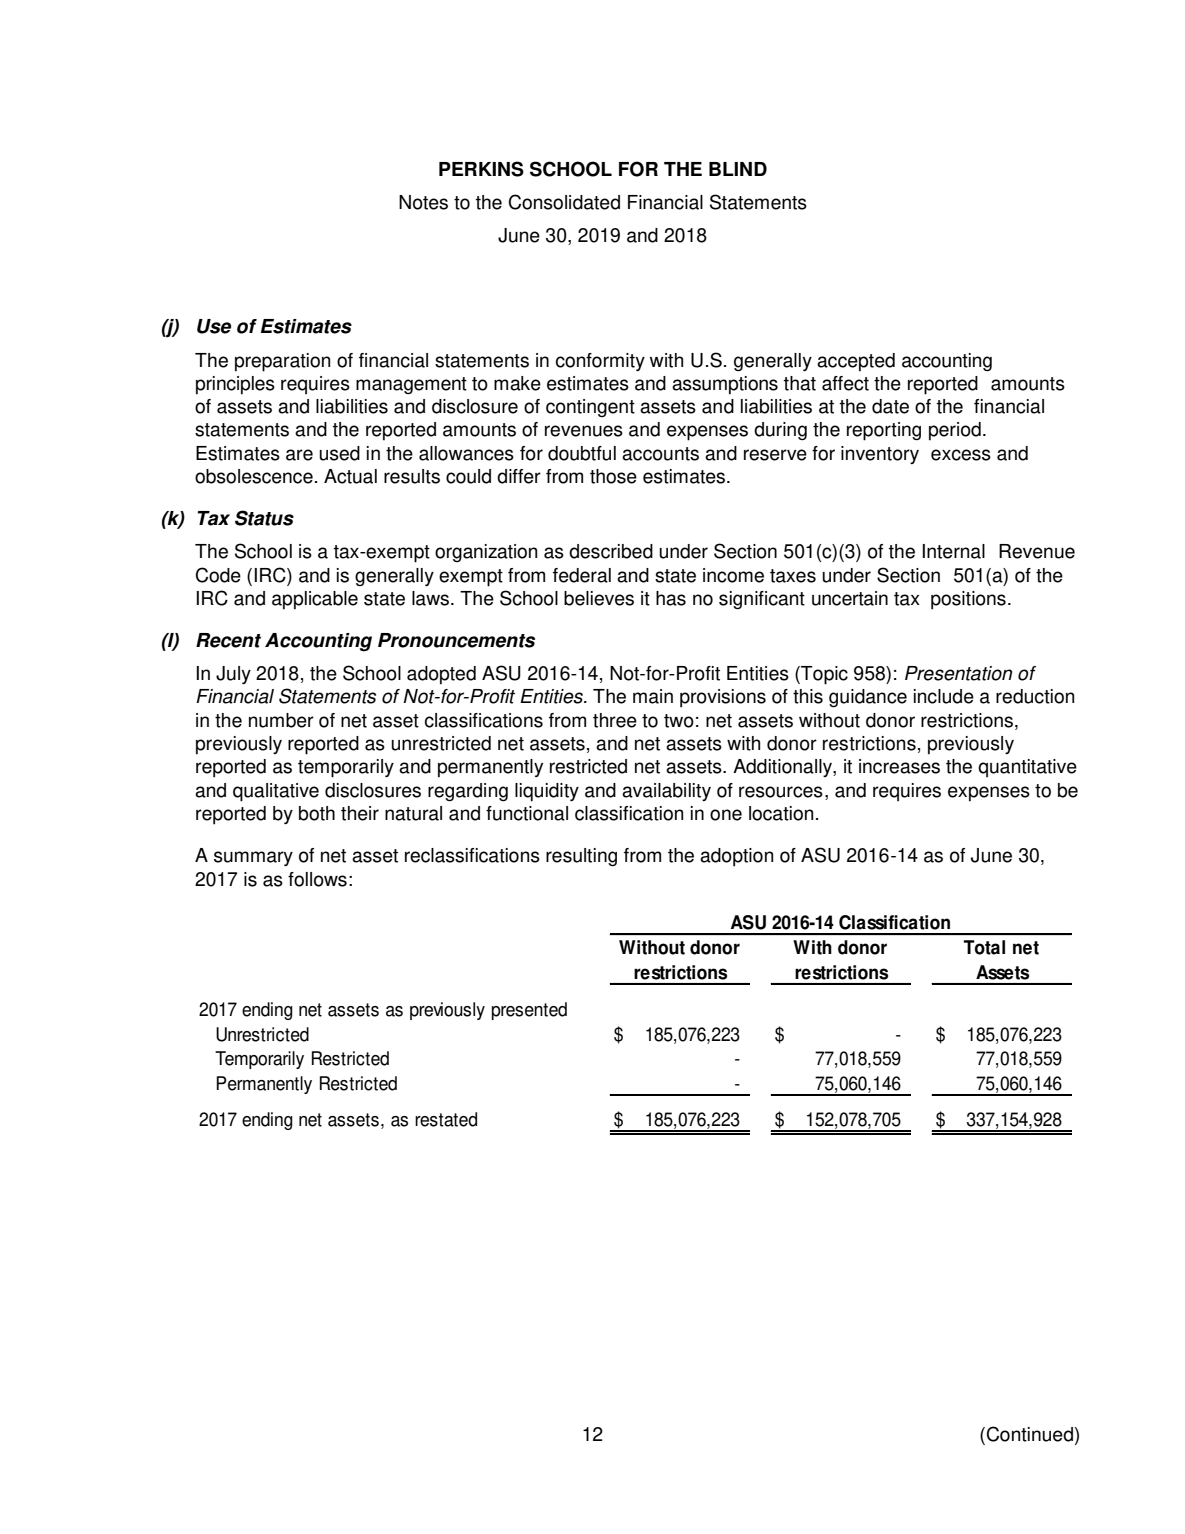 This image has height=1534, width=1185. What do you see at coordinates (1028, 1435) in the image?
I see `Continued` at bounding box center [1028, 1435].
